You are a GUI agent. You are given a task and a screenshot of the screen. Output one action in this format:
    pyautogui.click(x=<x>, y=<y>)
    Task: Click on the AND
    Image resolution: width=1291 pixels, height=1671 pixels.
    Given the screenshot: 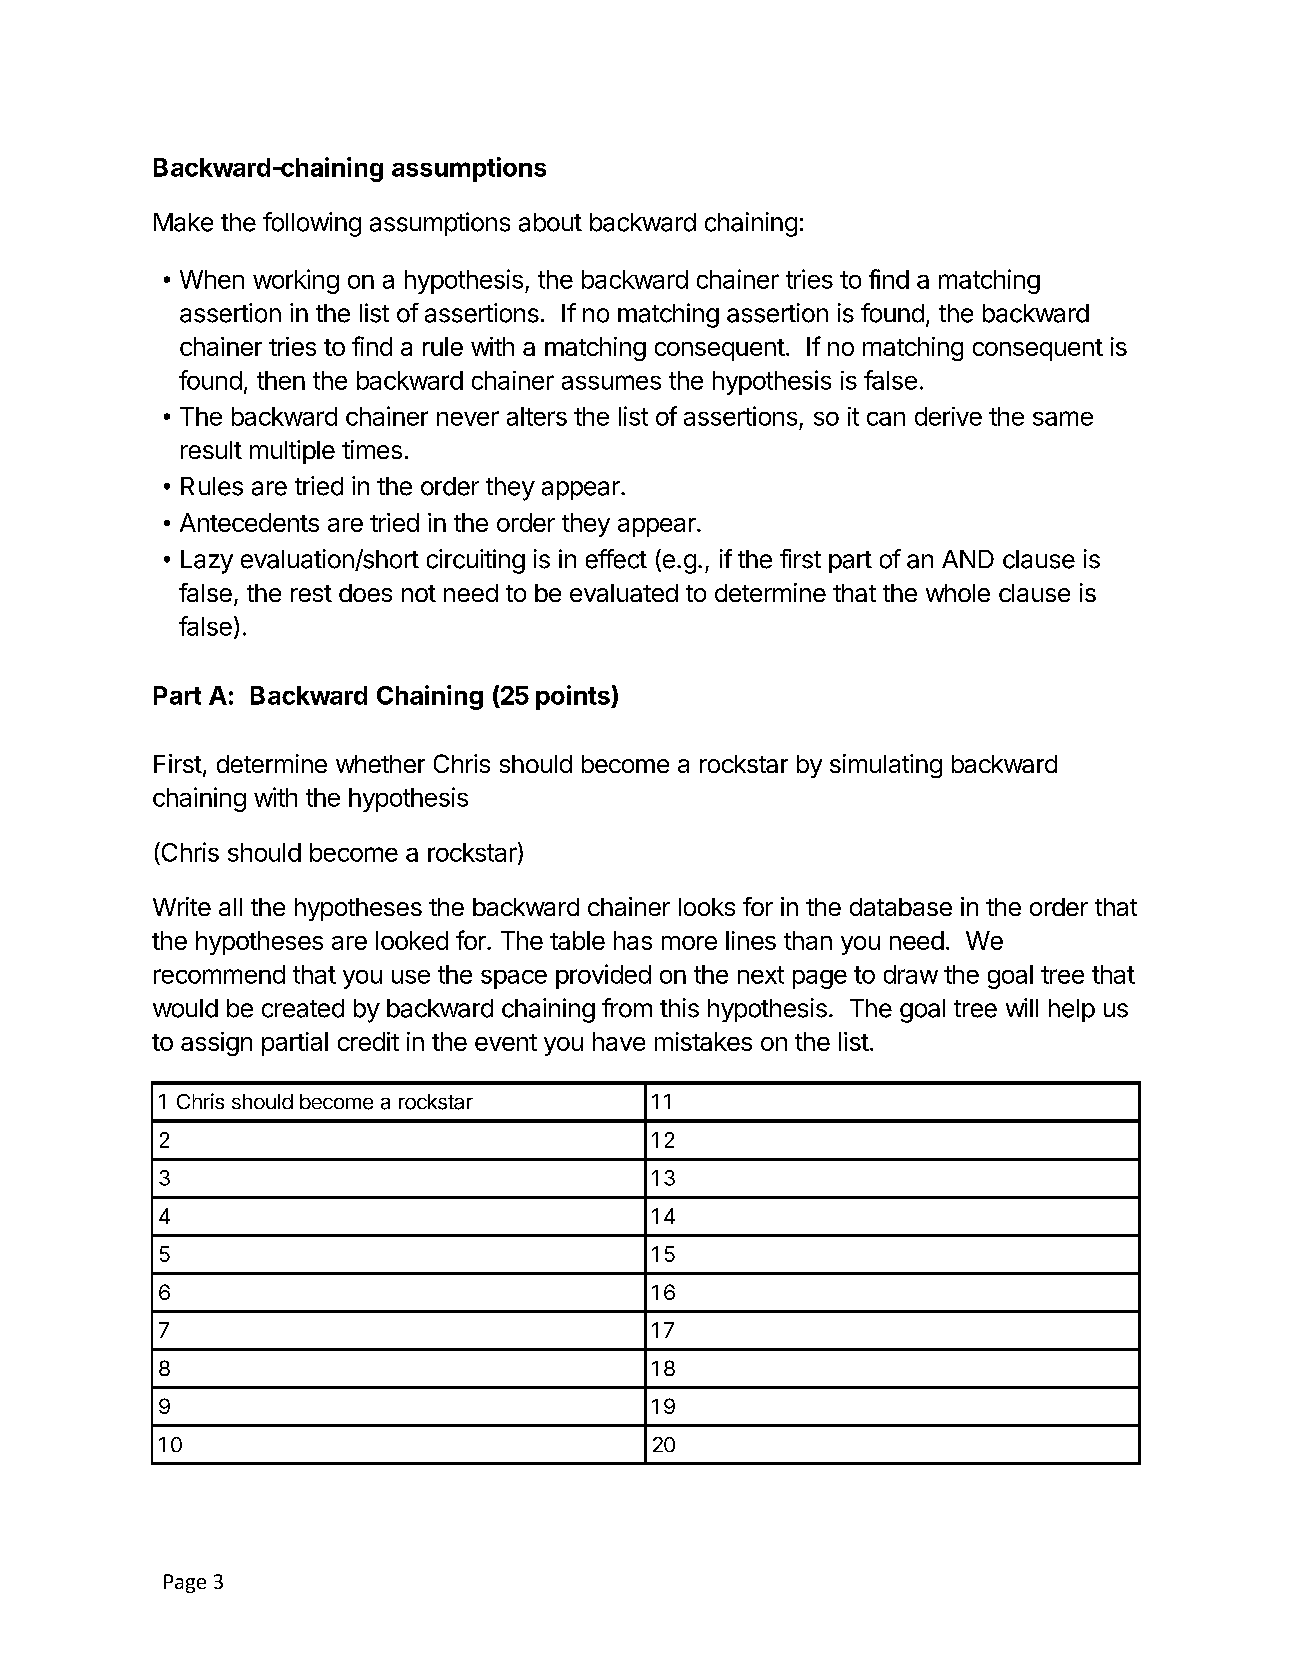 What is the action you would take?
    pyautogui.click(x=968, y=559)
